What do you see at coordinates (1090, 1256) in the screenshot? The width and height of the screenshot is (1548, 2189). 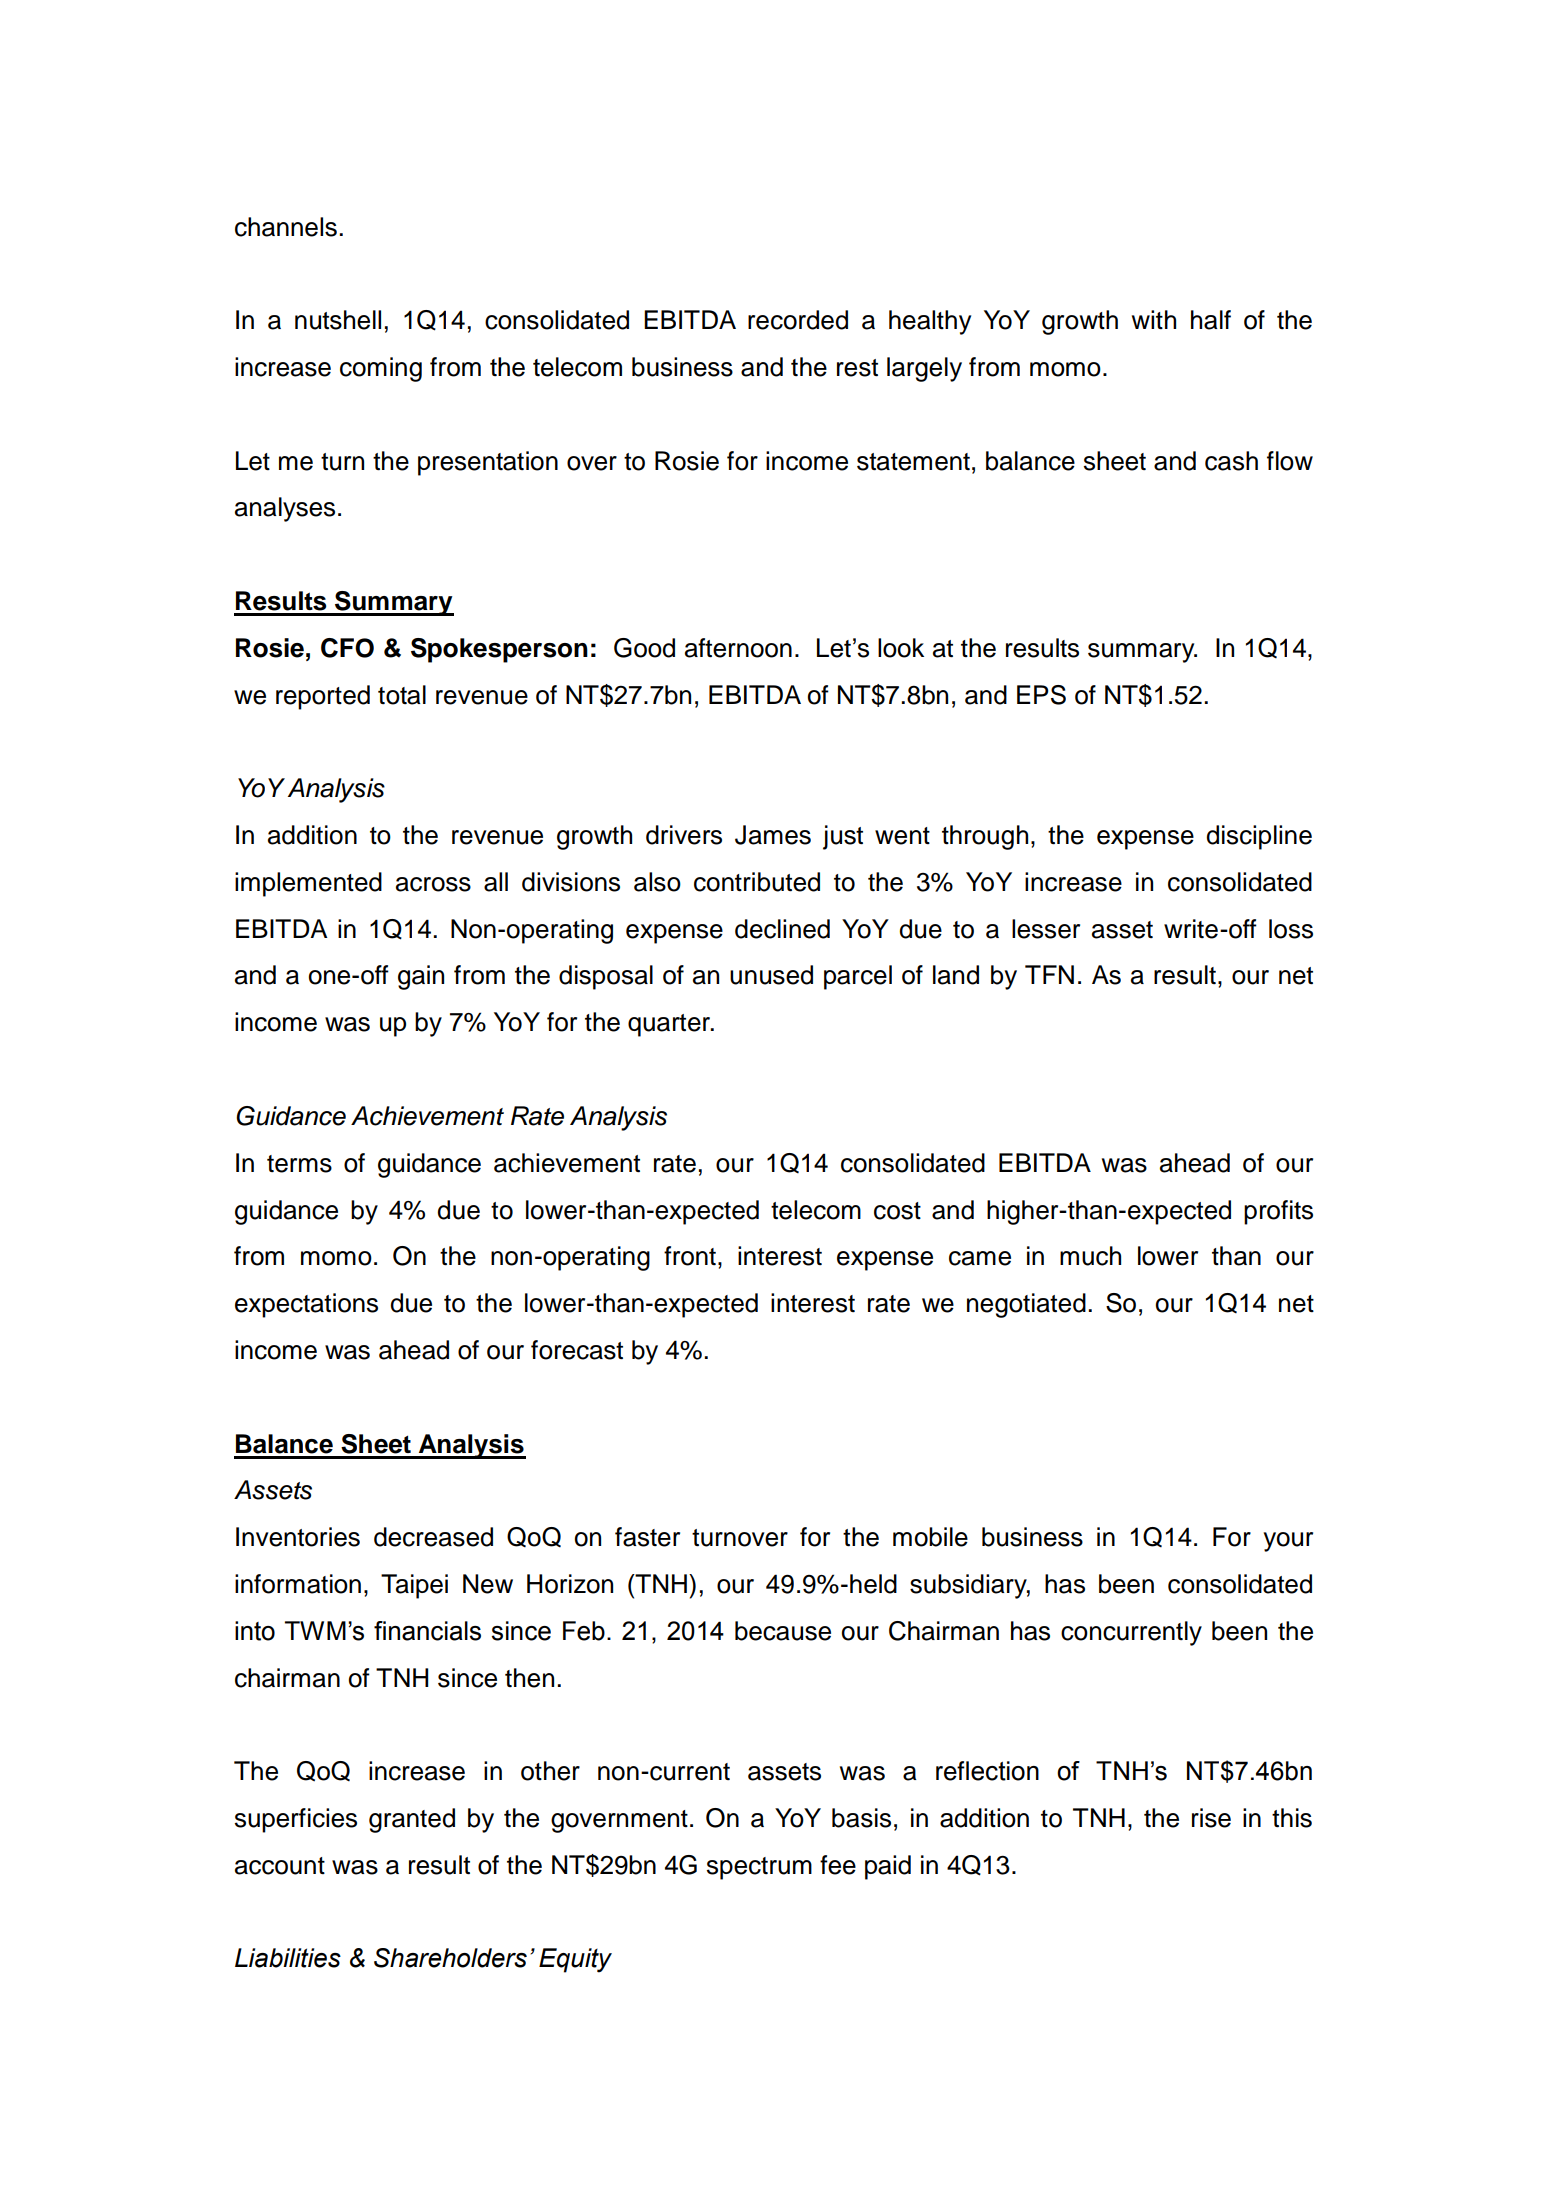 I see `much` at bounding box center [1090, 1256].
